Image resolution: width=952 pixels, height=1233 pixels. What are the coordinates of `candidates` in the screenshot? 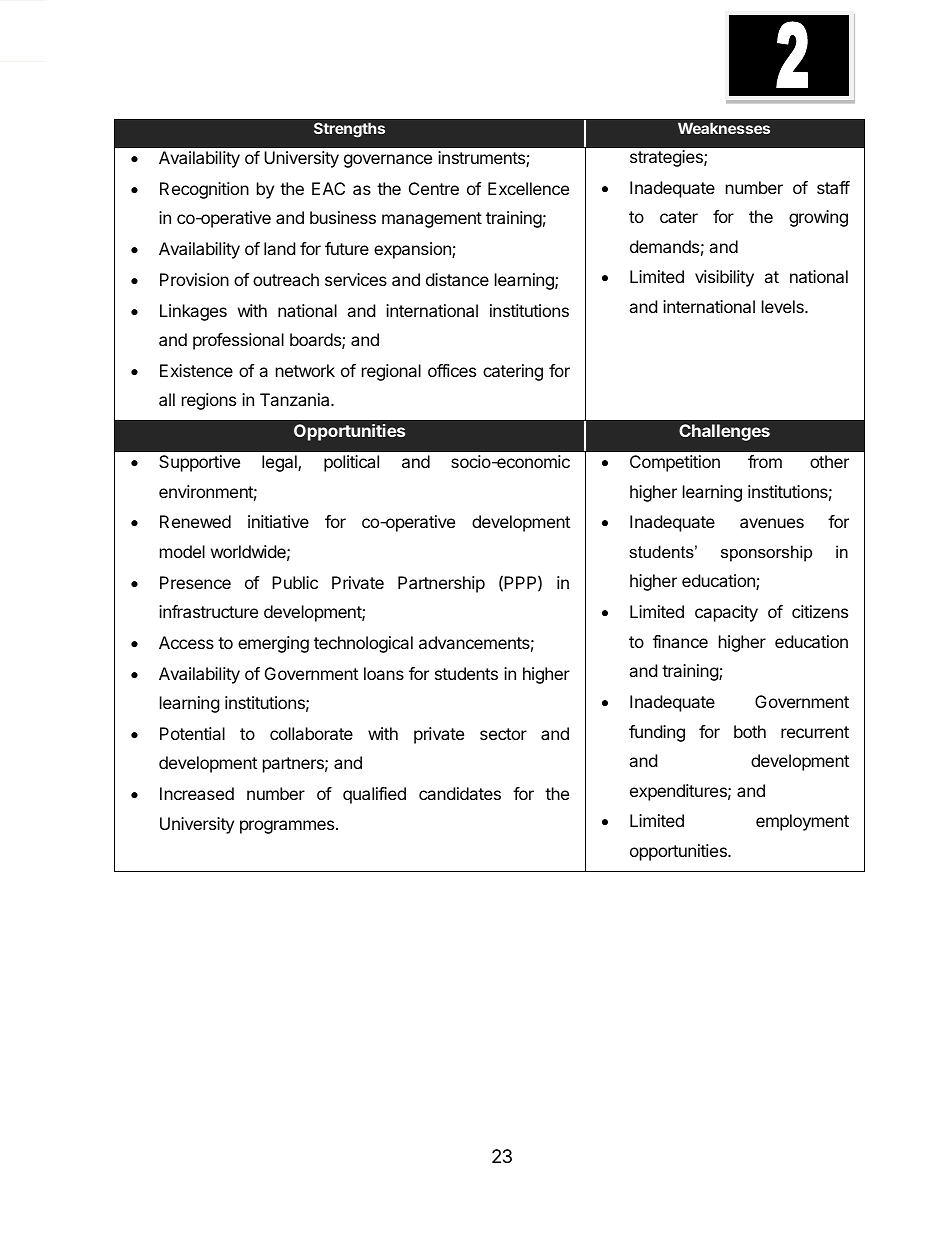 It's located at (460, 793).
